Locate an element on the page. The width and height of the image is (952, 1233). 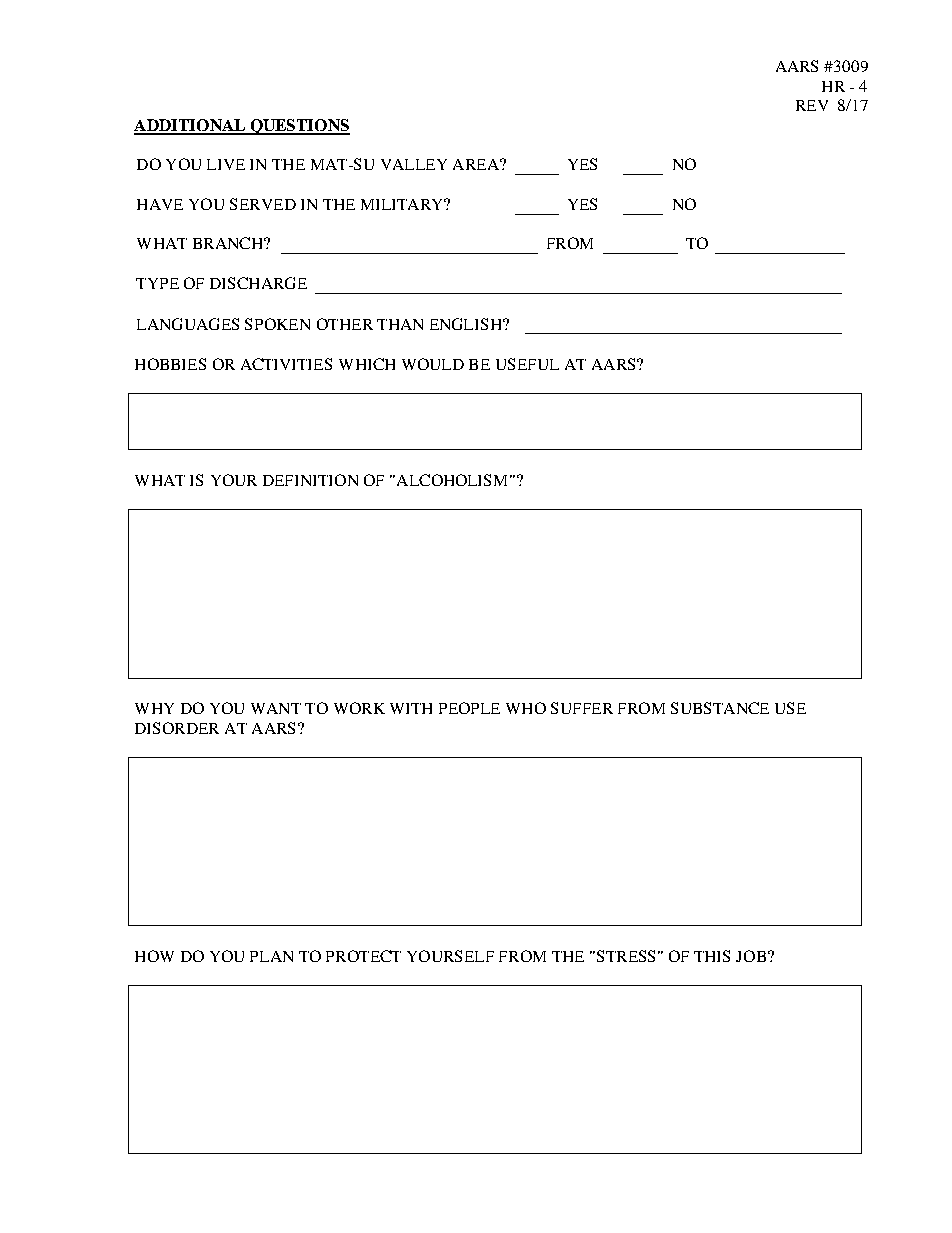
SUBSTANCE is located at coordinates (720, 708).
